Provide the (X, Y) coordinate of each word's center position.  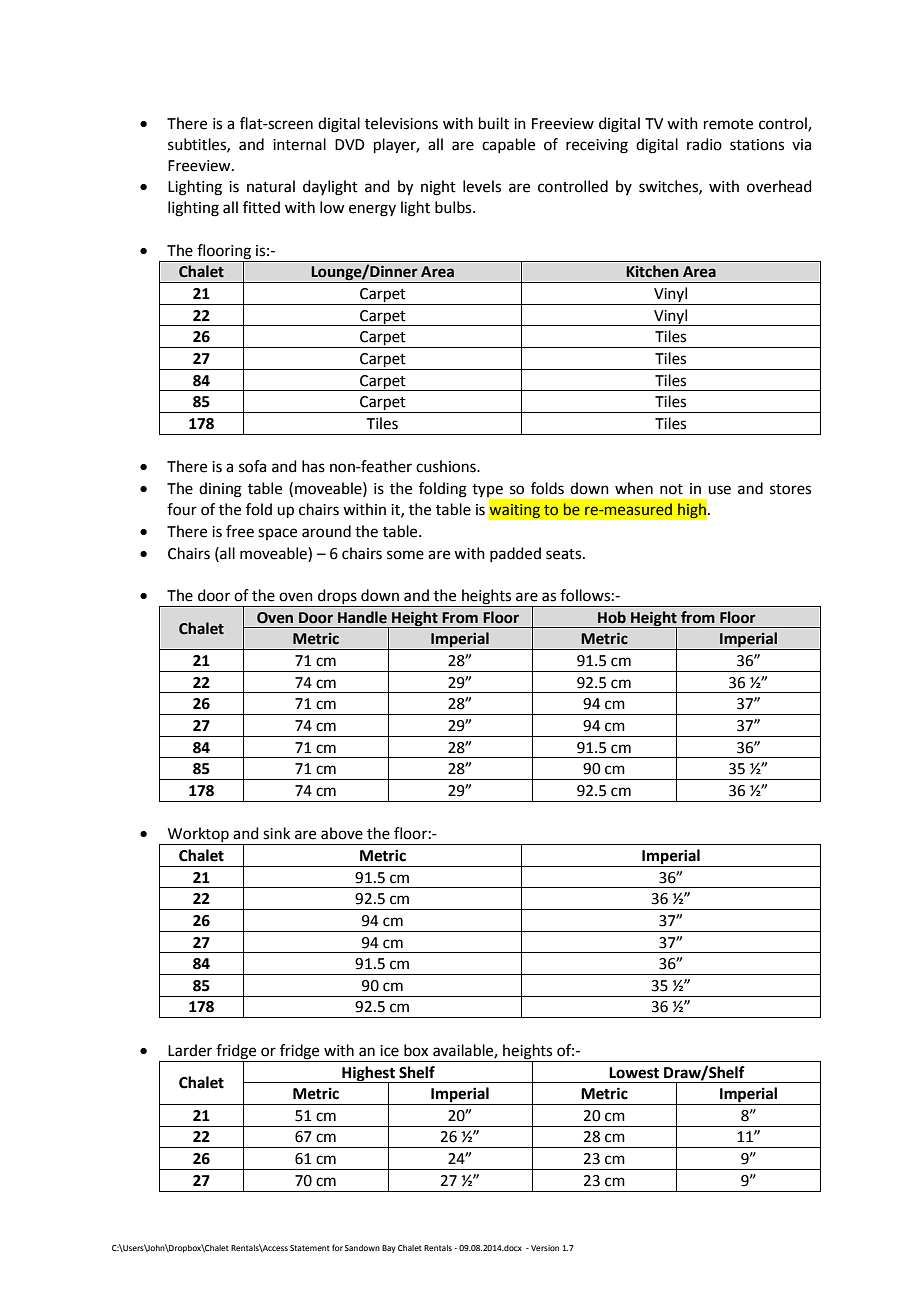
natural (271, 186)
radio (704, 144)
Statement (310, 1248)
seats (565, 554)
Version (545, 1248)
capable (508, 145)
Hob (612, 617)
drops (337, 598)
